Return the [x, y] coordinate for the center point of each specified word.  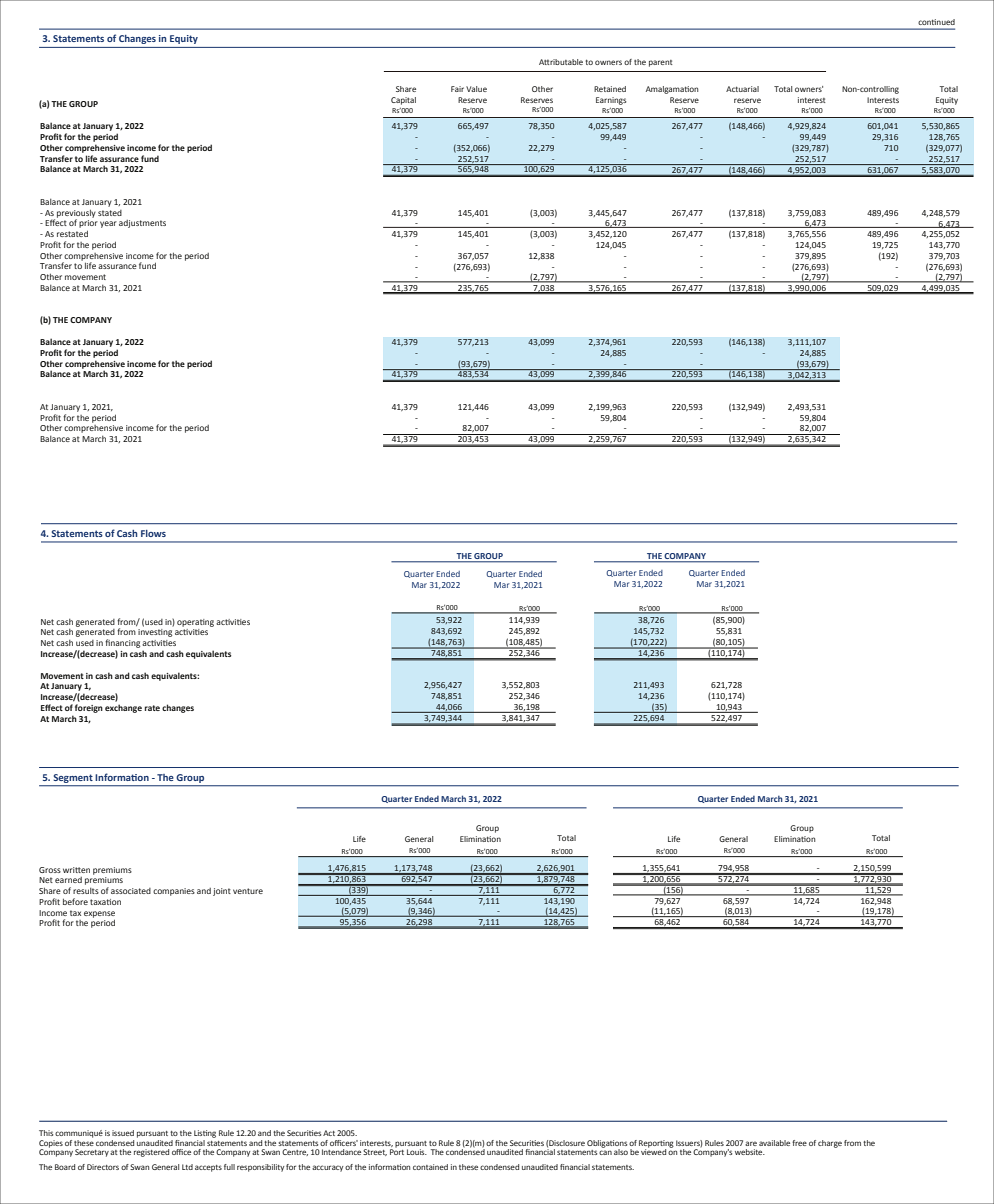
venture [248, 891]
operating [195, 623]
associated [131, 891]
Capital [403, 101]
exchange [123, 708]
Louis [417, 1152]
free [799, 1143]
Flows [153, 533]
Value [476, 89]
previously [76, 214]
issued [123, 1133]
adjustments [142, 224]
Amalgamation [672, 90]
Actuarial [742, 89]
